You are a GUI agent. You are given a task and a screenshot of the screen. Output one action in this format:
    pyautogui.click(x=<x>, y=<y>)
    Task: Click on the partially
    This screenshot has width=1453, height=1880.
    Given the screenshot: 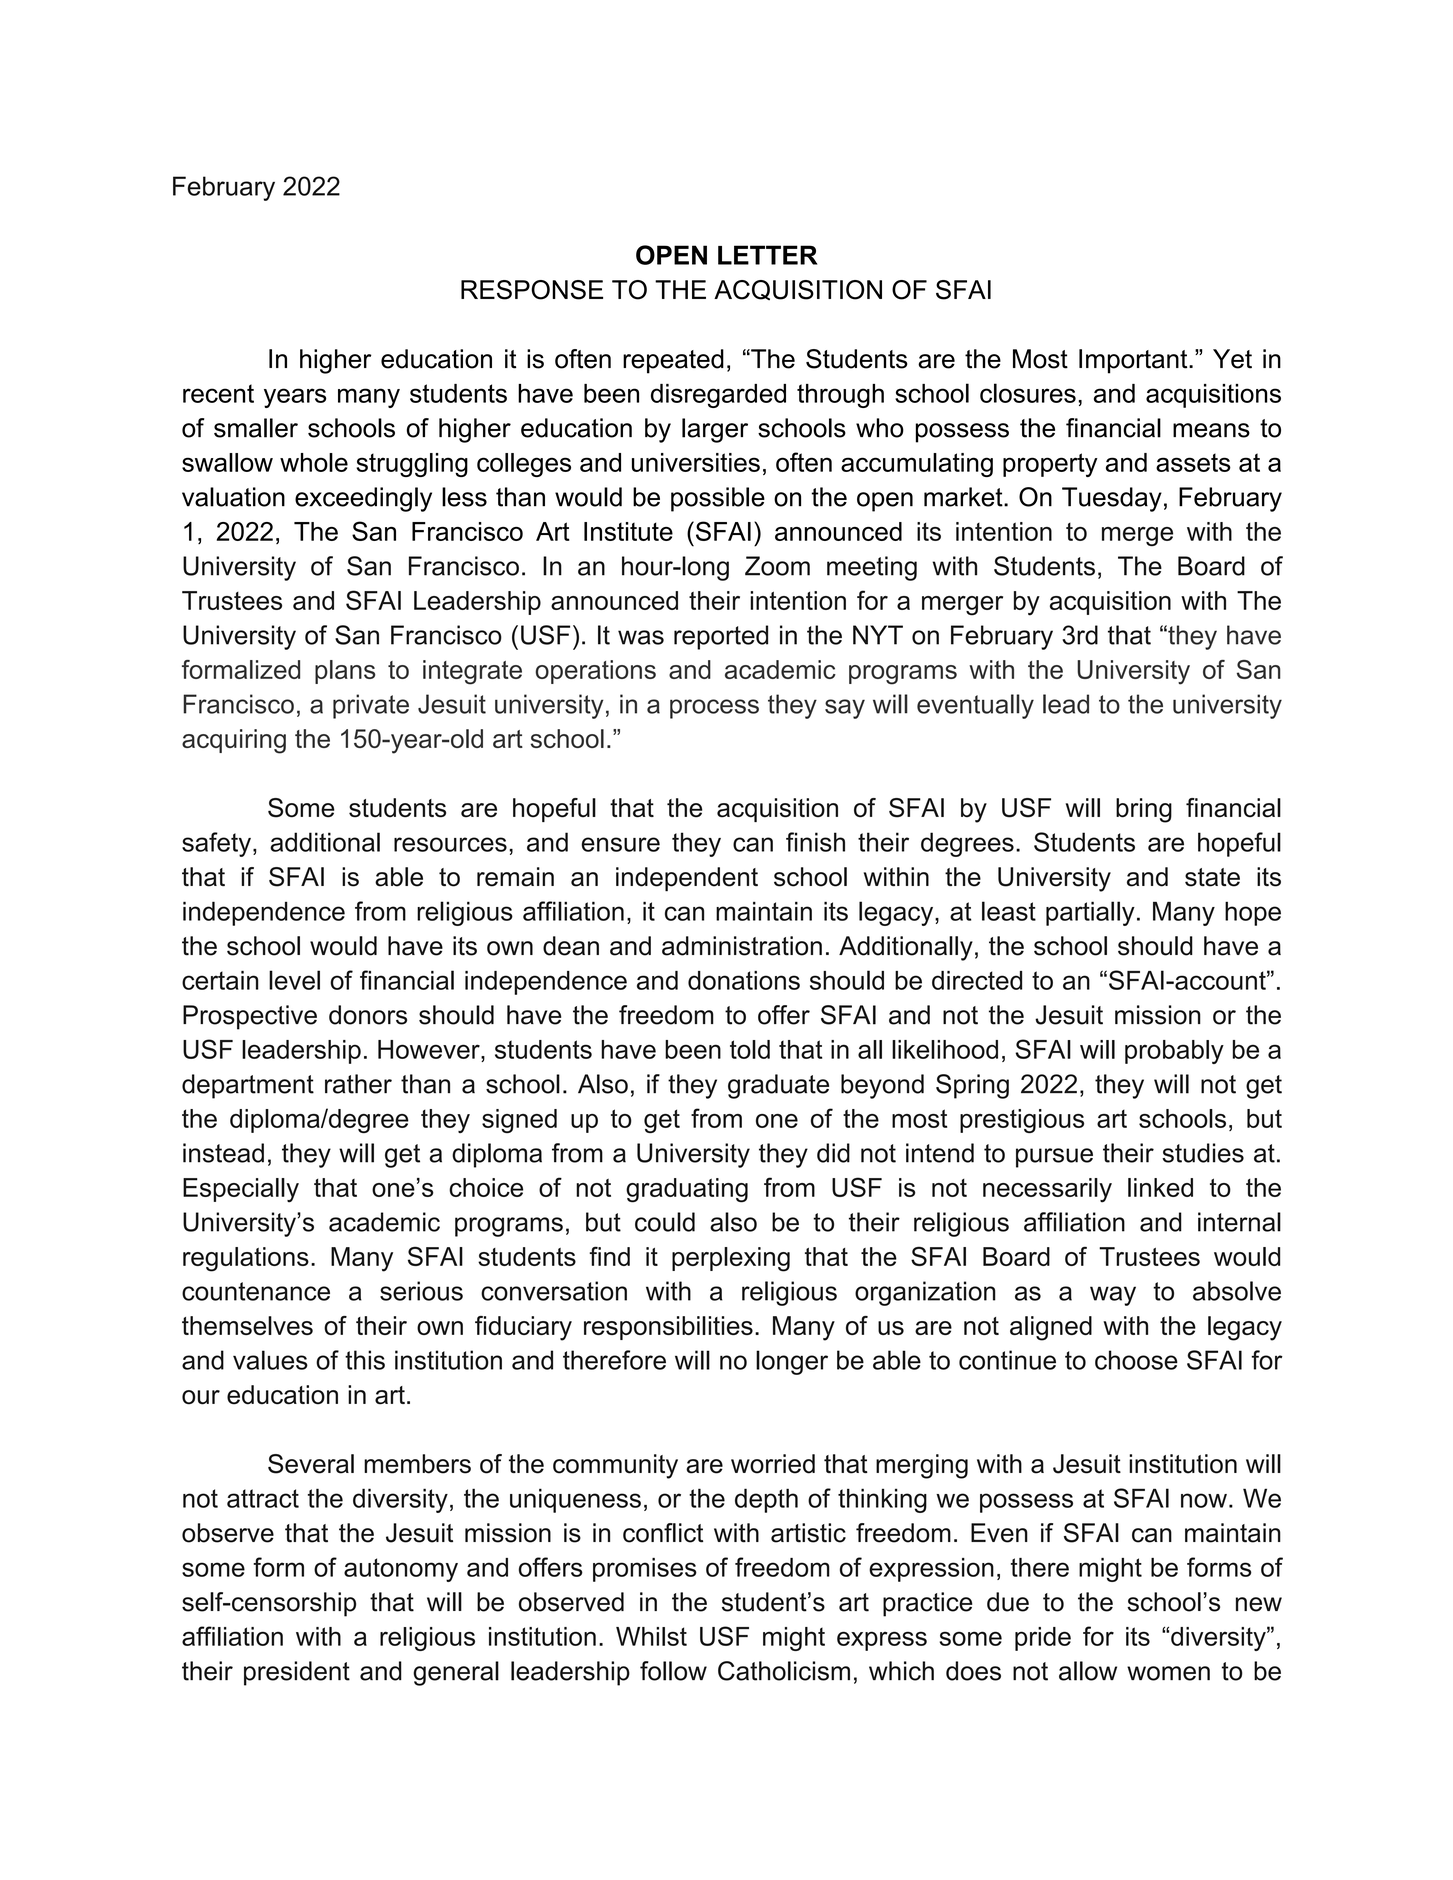 What is the action you would take?
    pyautogui.click(x=1090, y=913)
